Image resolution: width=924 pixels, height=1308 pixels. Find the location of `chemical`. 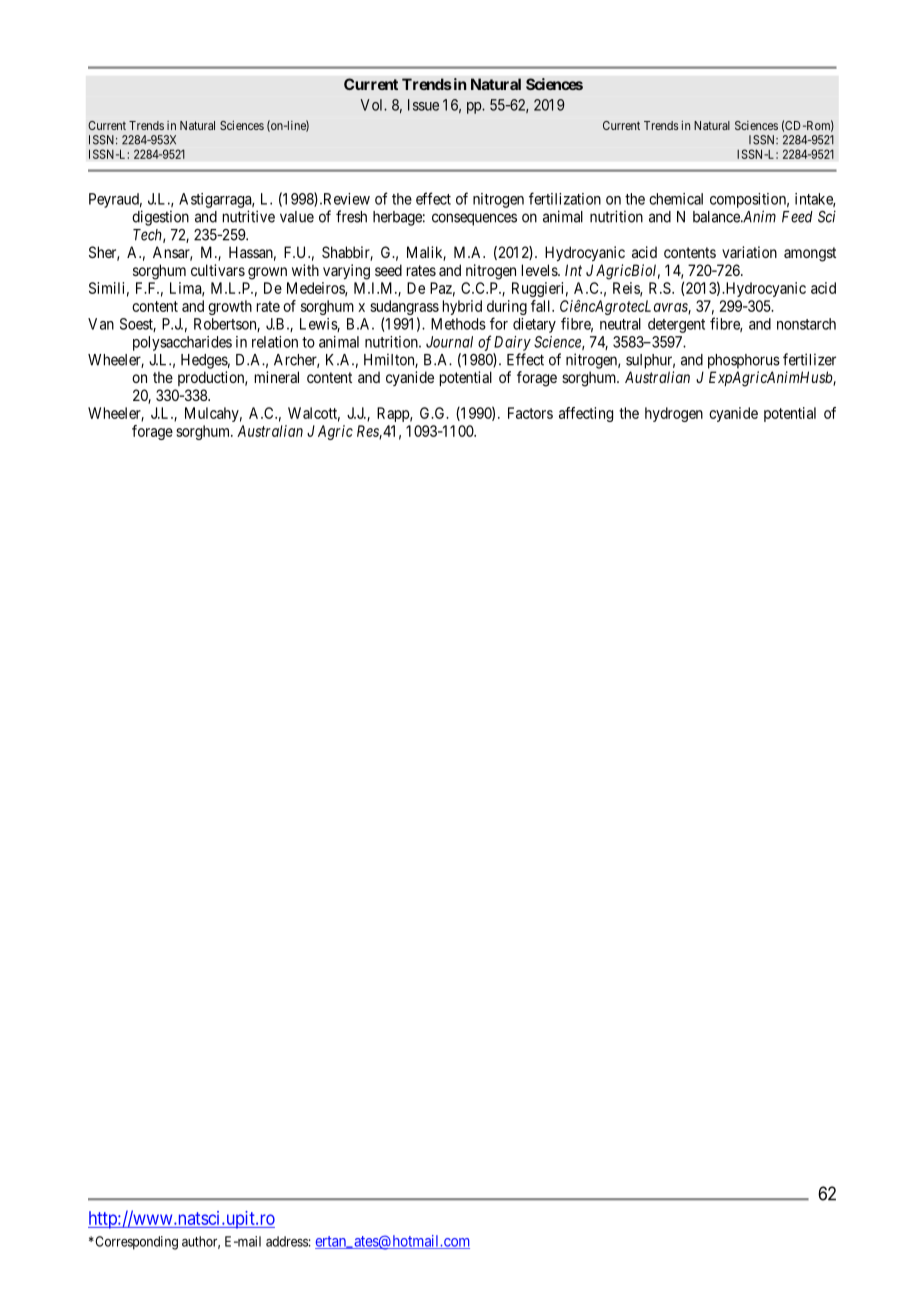

chemical is located at coordinates (676, 199).
